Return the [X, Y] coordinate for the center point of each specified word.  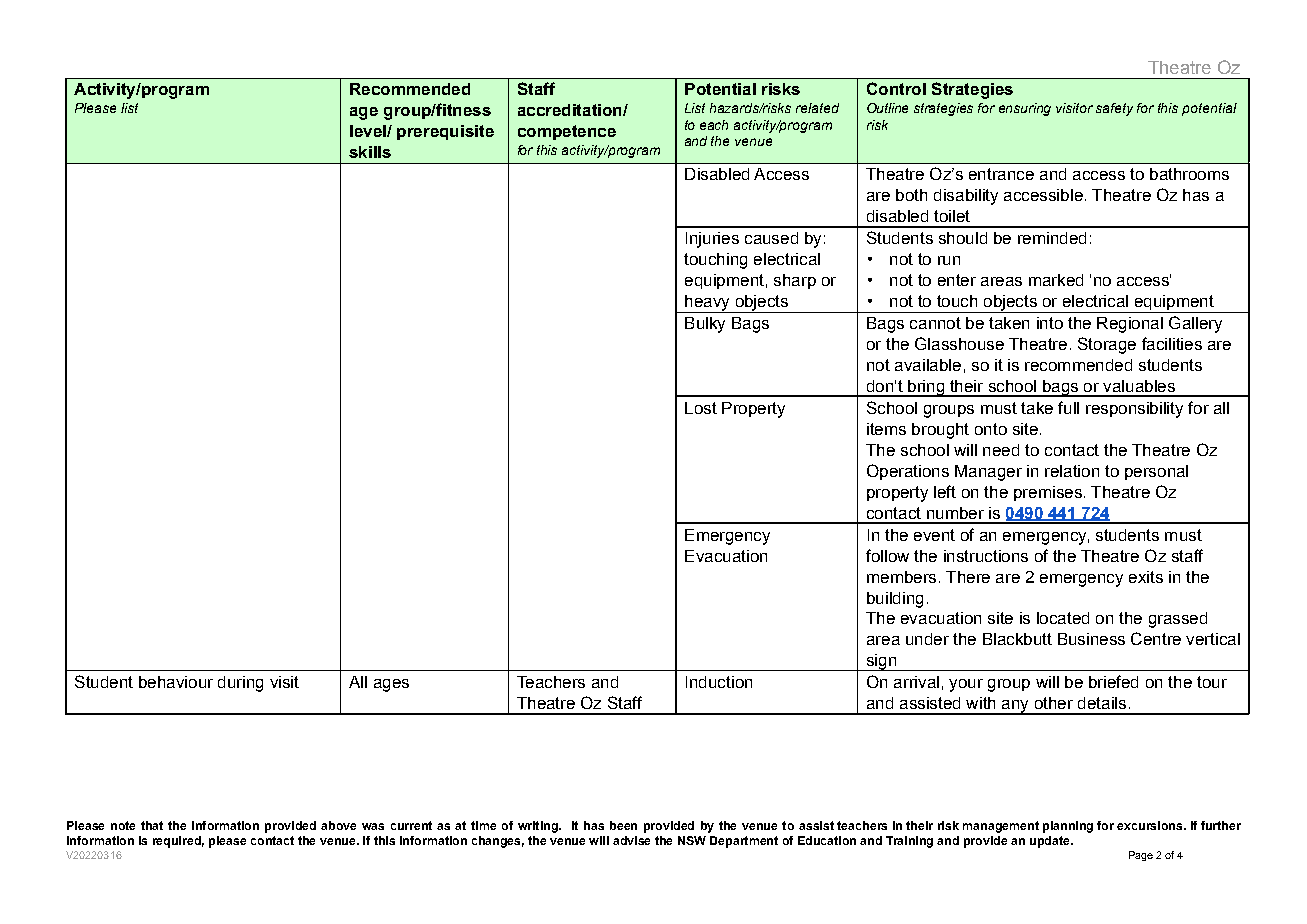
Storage [1107, 345]
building [895, 600]
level [369, 131]
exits [1146, 577]
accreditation [571, 110]
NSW [692, 840]
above [338, 825]
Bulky [705, 325]
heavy [707, 304]
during [240, 684]
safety [1114, 109]
